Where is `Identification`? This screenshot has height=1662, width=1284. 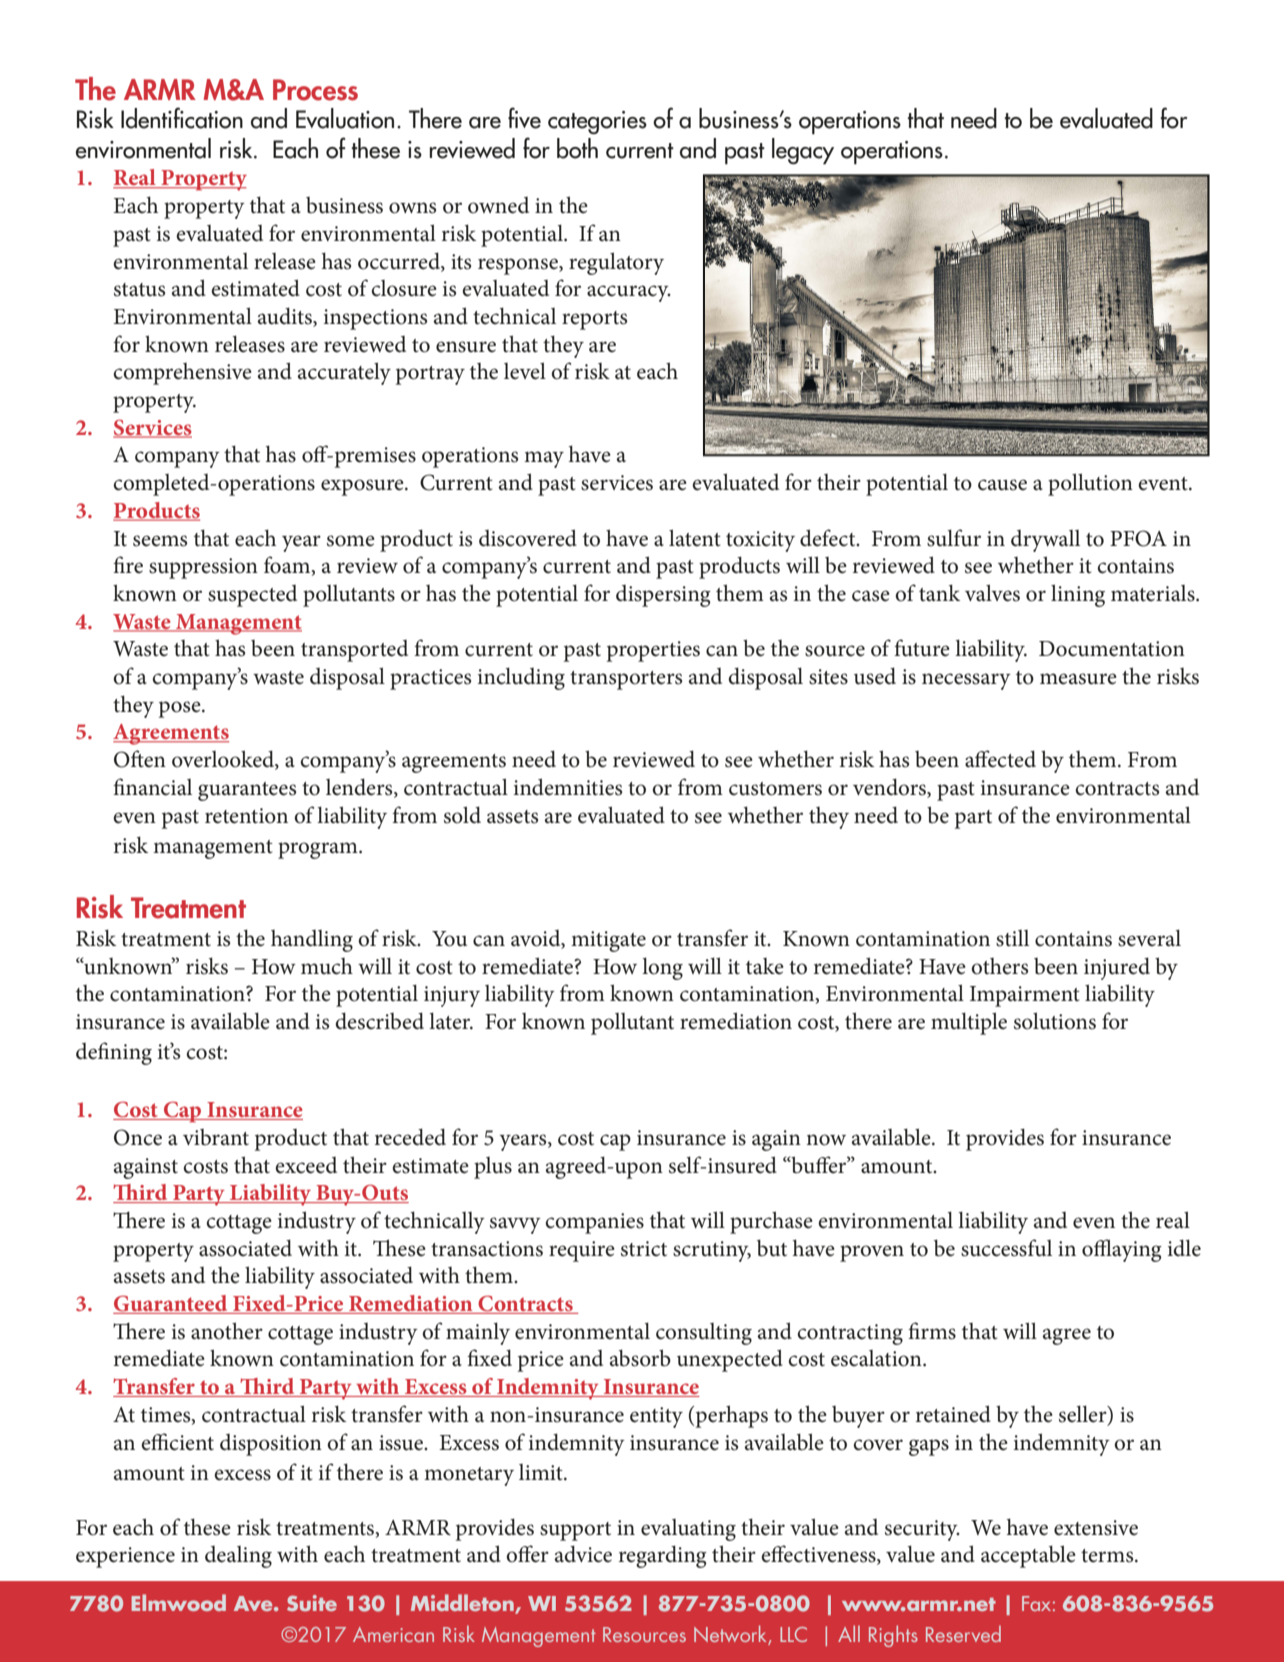 Identification is located at coordinates (182, 118).
